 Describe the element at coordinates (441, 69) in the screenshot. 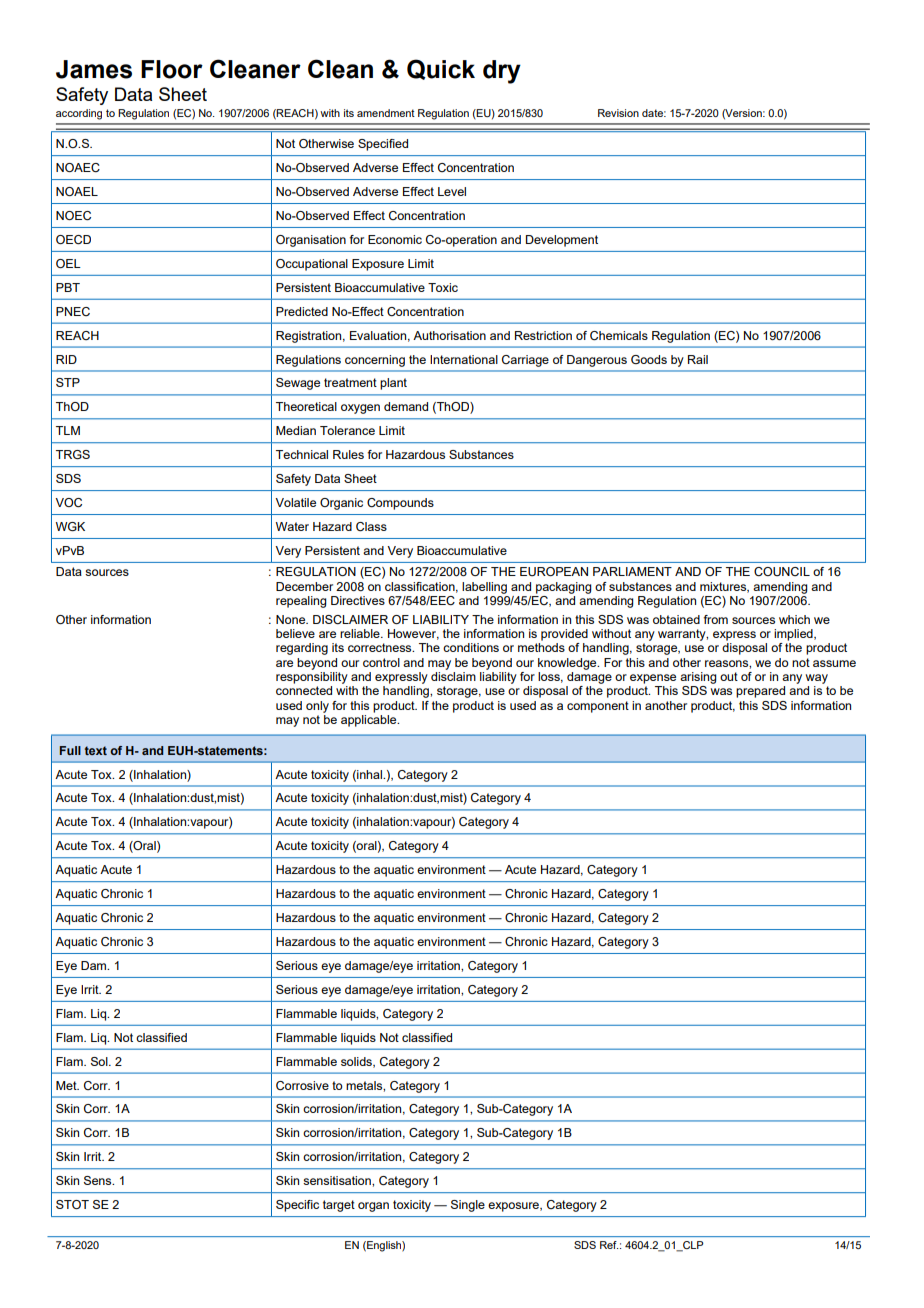

I see `Quick` at that location.
